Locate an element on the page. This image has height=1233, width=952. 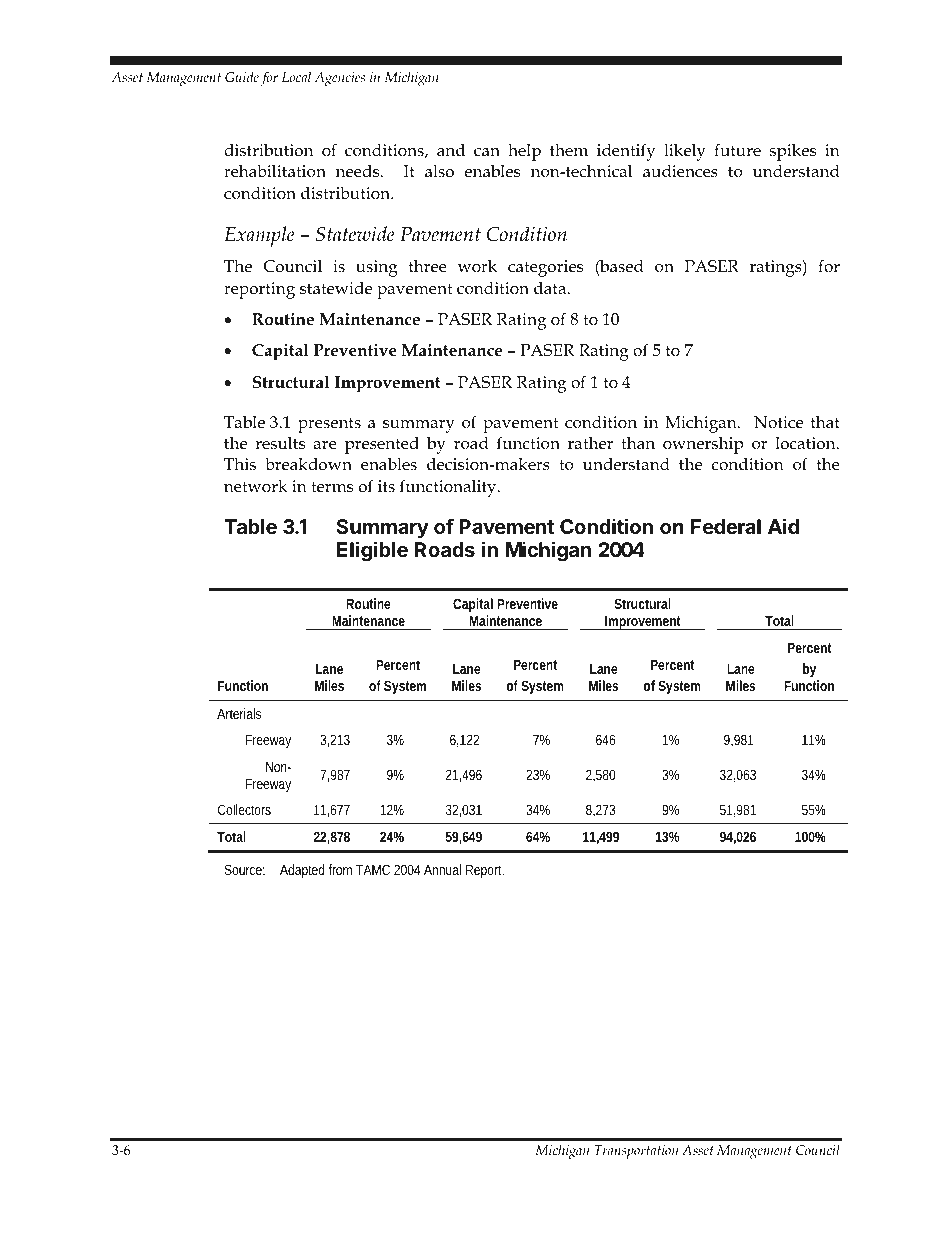
Local is located at coordinates (296, 77).
